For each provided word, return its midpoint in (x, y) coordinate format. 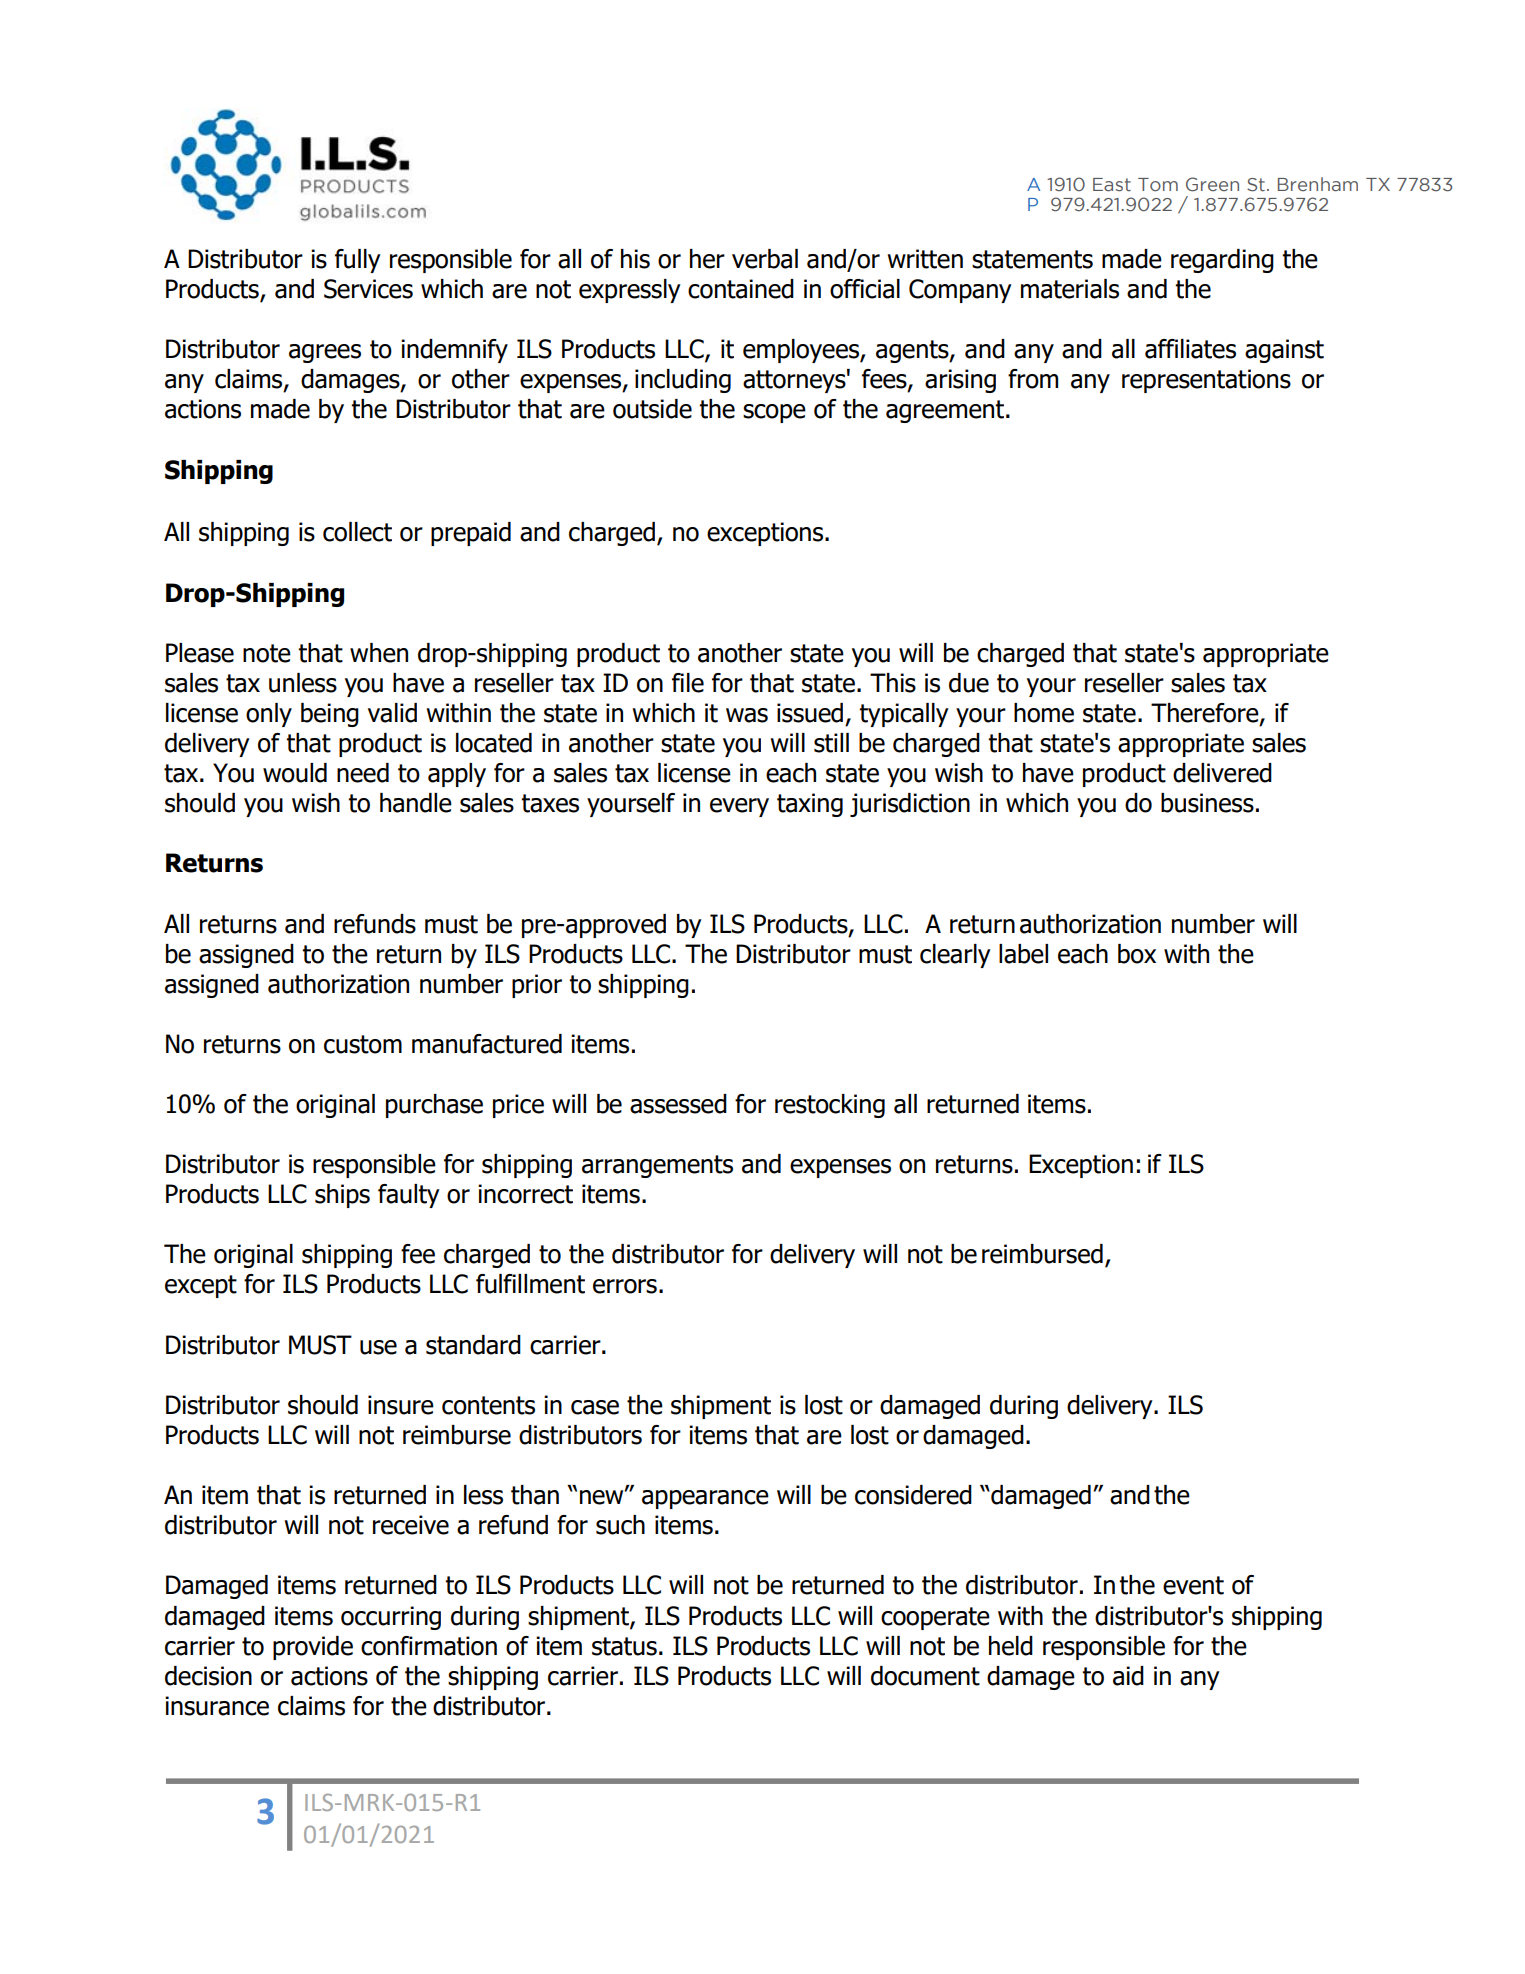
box (1137, 954)
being (330, 715)
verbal (765, 259)
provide (313, 1648)
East (1112, 185)
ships (342, 1196)
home (1044, 713)
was (747, 715)
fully (358, 261)
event (1193, 1585)
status (624, 1646)
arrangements (657, 1166)
